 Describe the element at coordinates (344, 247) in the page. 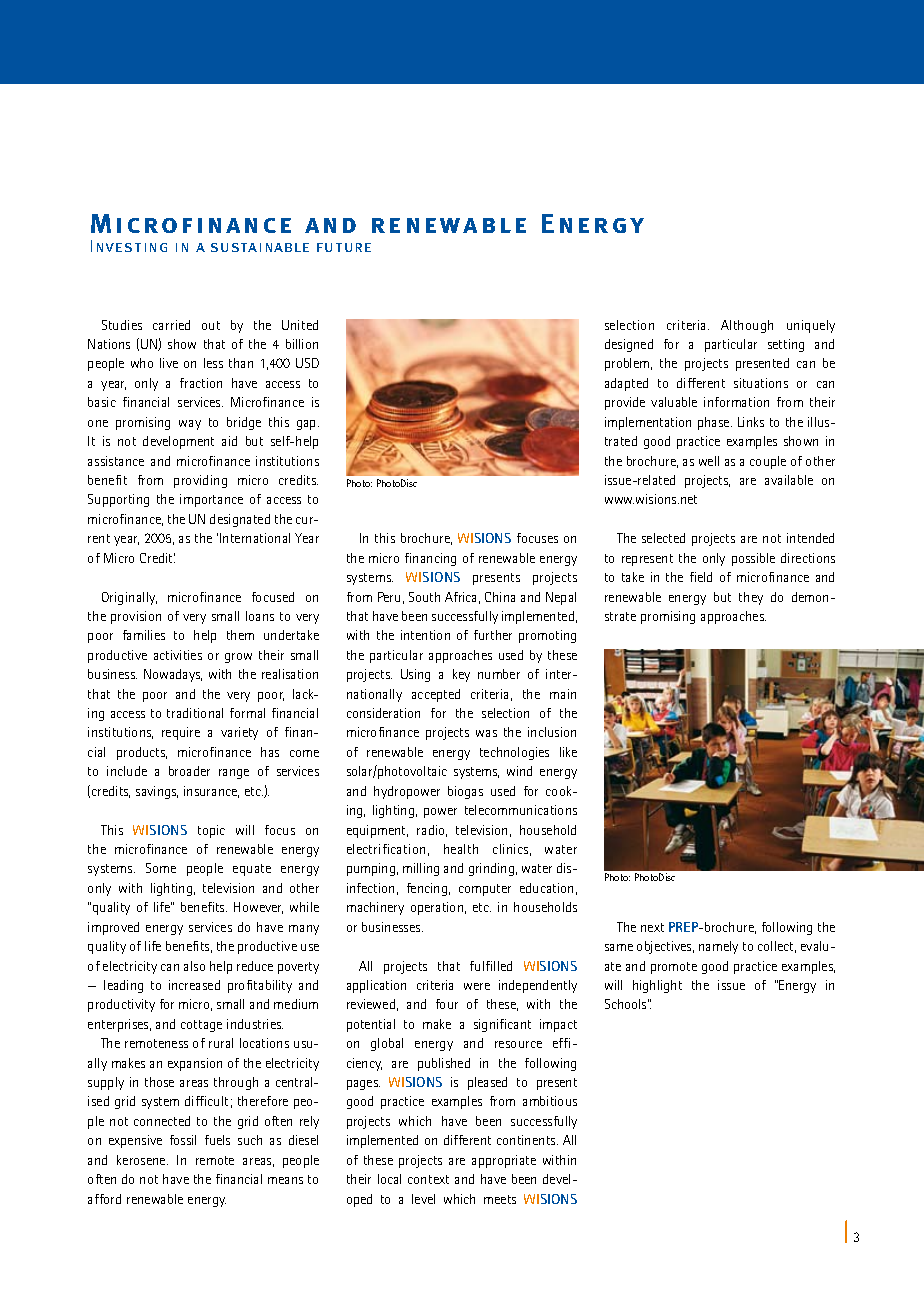

I see `future` at that location.
